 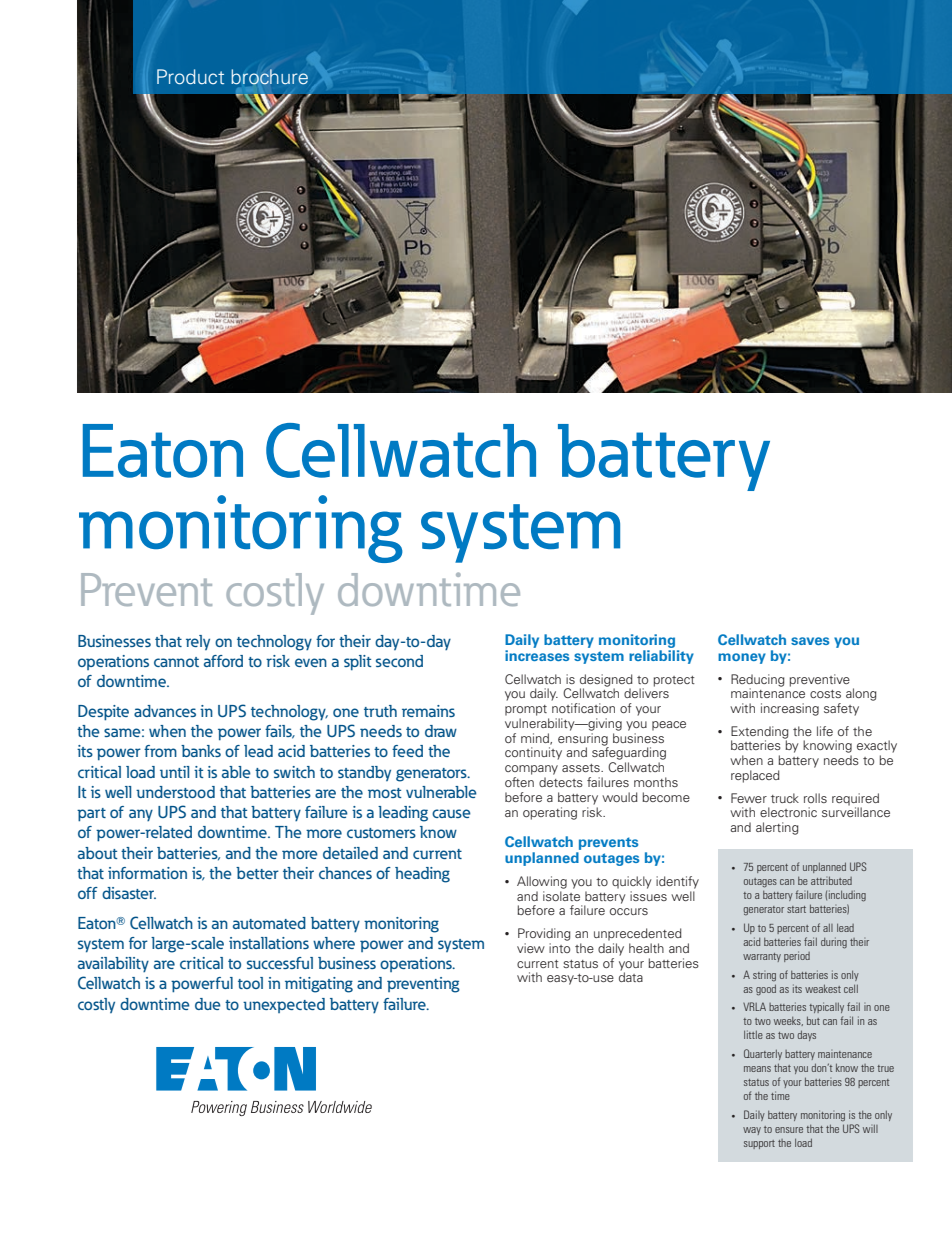 I want to click on attributed, so click(x=831, y=880).
